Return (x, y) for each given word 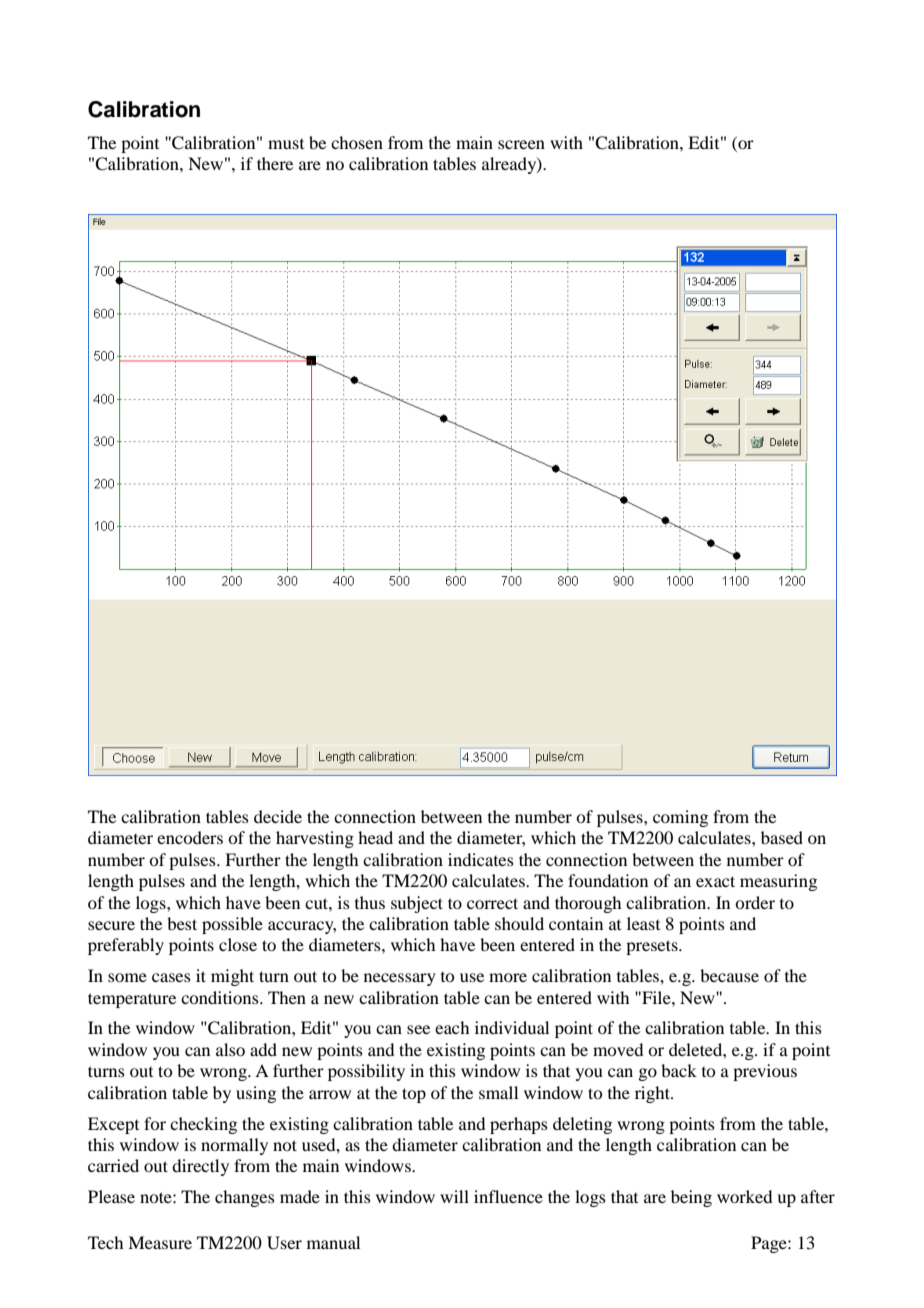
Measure (160, 1242)
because (729, 975)
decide (278, 816)
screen (521, 144)
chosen (357, 142)
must (286, 144)
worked (744, 1196)
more (508, 977)
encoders (190, 837)
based (782, 837)
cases (171, 977)
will (454, 1196)
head (375, 837)
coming (680, 818)
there (275, 163)
